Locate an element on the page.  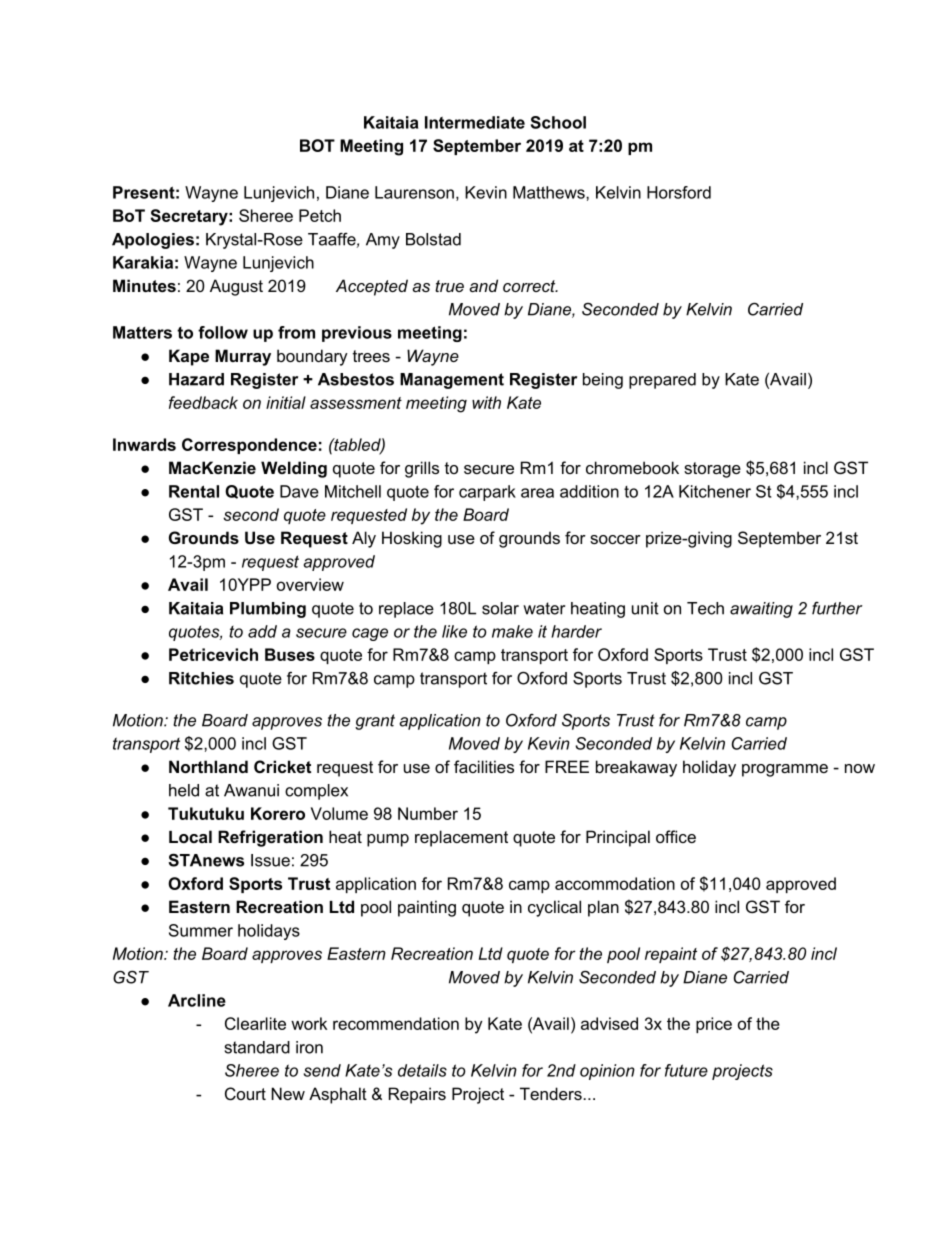
standard is located at coordinates (257, 1047).
